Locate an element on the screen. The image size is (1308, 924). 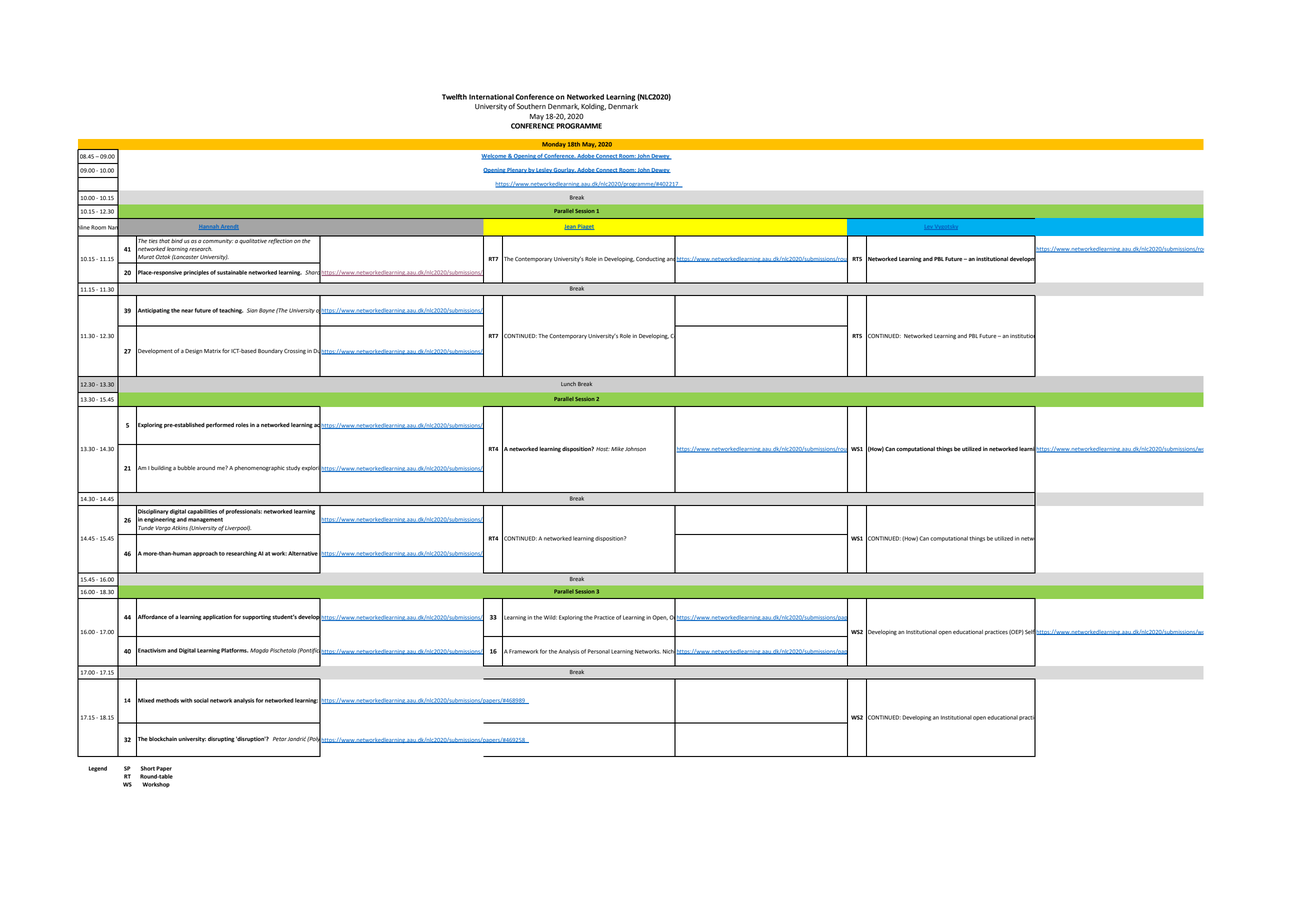
Twelfth is located at coordinates (454, 97).
